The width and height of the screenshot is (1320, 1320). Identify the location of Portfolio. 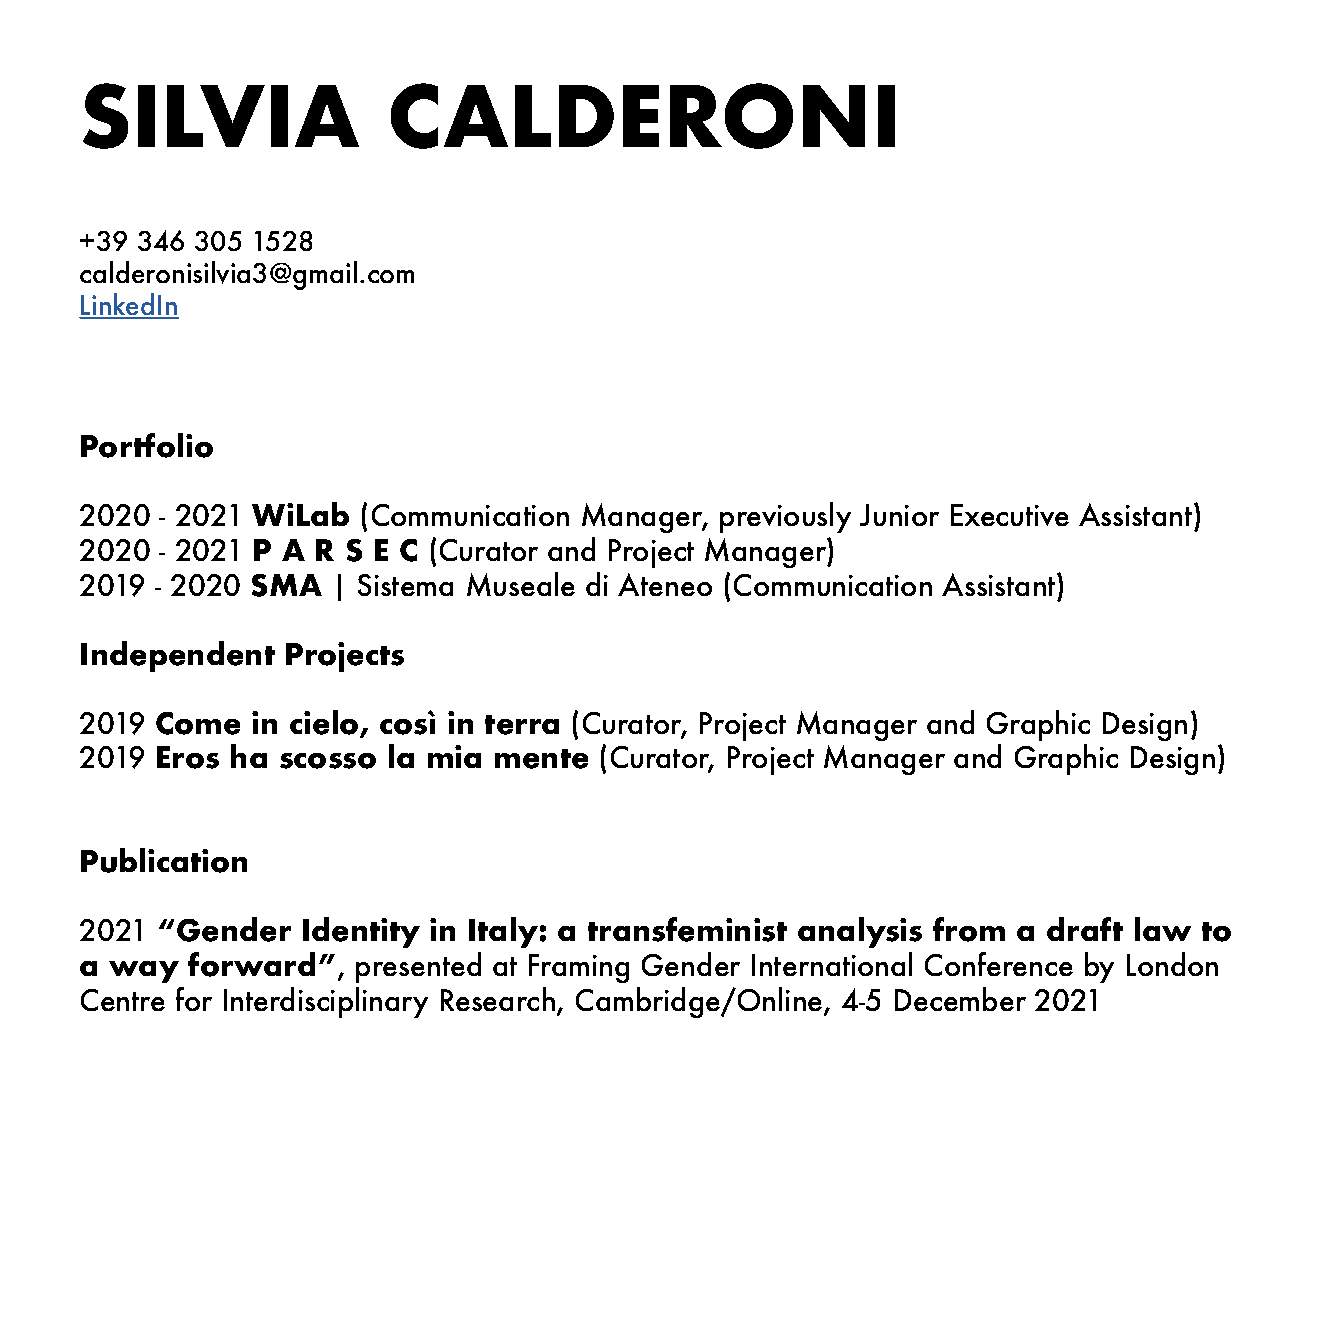
(147, 445).
